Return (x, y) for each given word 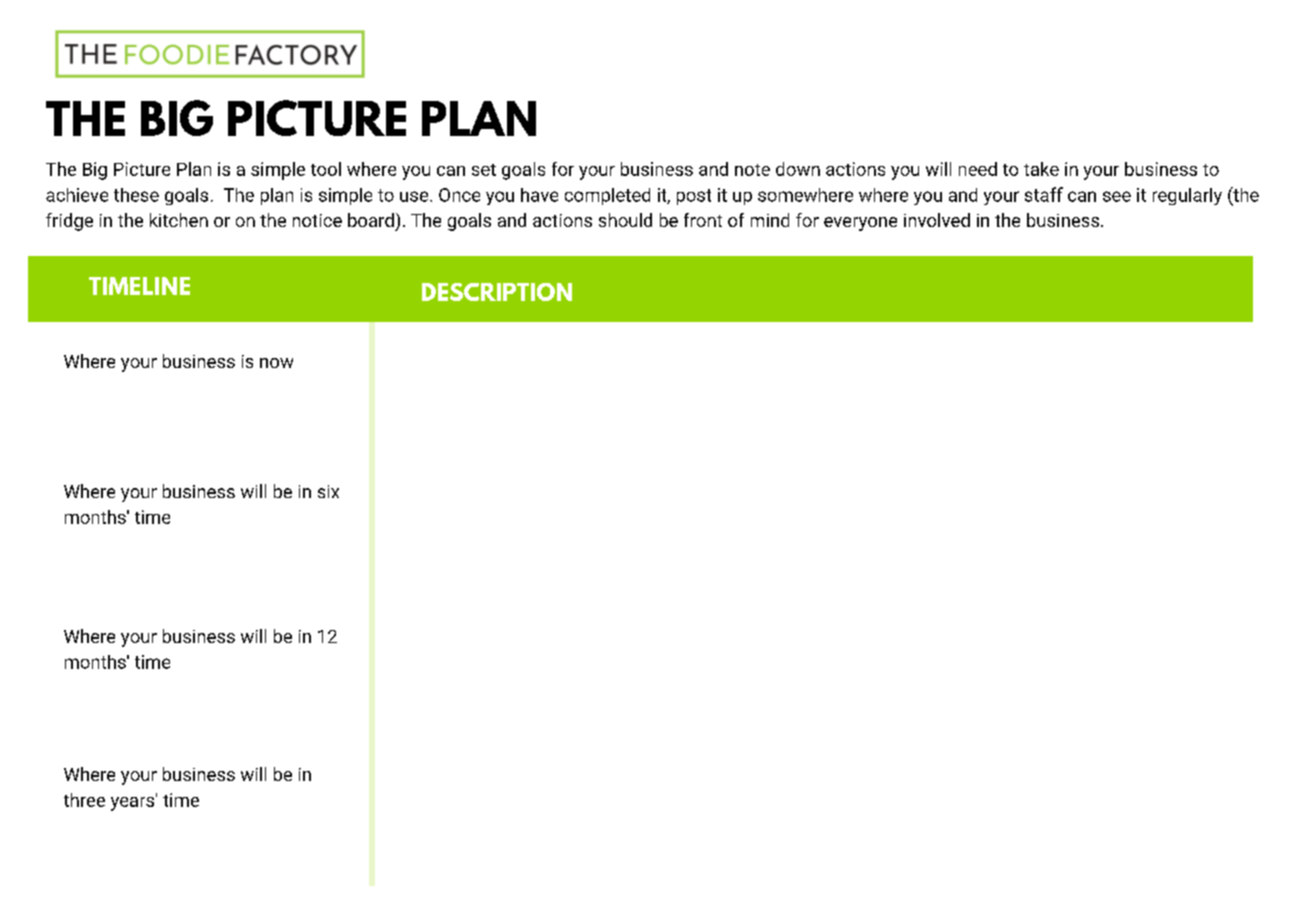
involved (937, 220)
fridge (69, 222)
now (276, 363)
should (625, 220)
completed (607, 196)
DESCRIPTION (497, 292)
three (84, 800)
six (328, 491)
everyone (860, 224)
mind (770, 220)
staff (1044, 194)
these (136, 195)
